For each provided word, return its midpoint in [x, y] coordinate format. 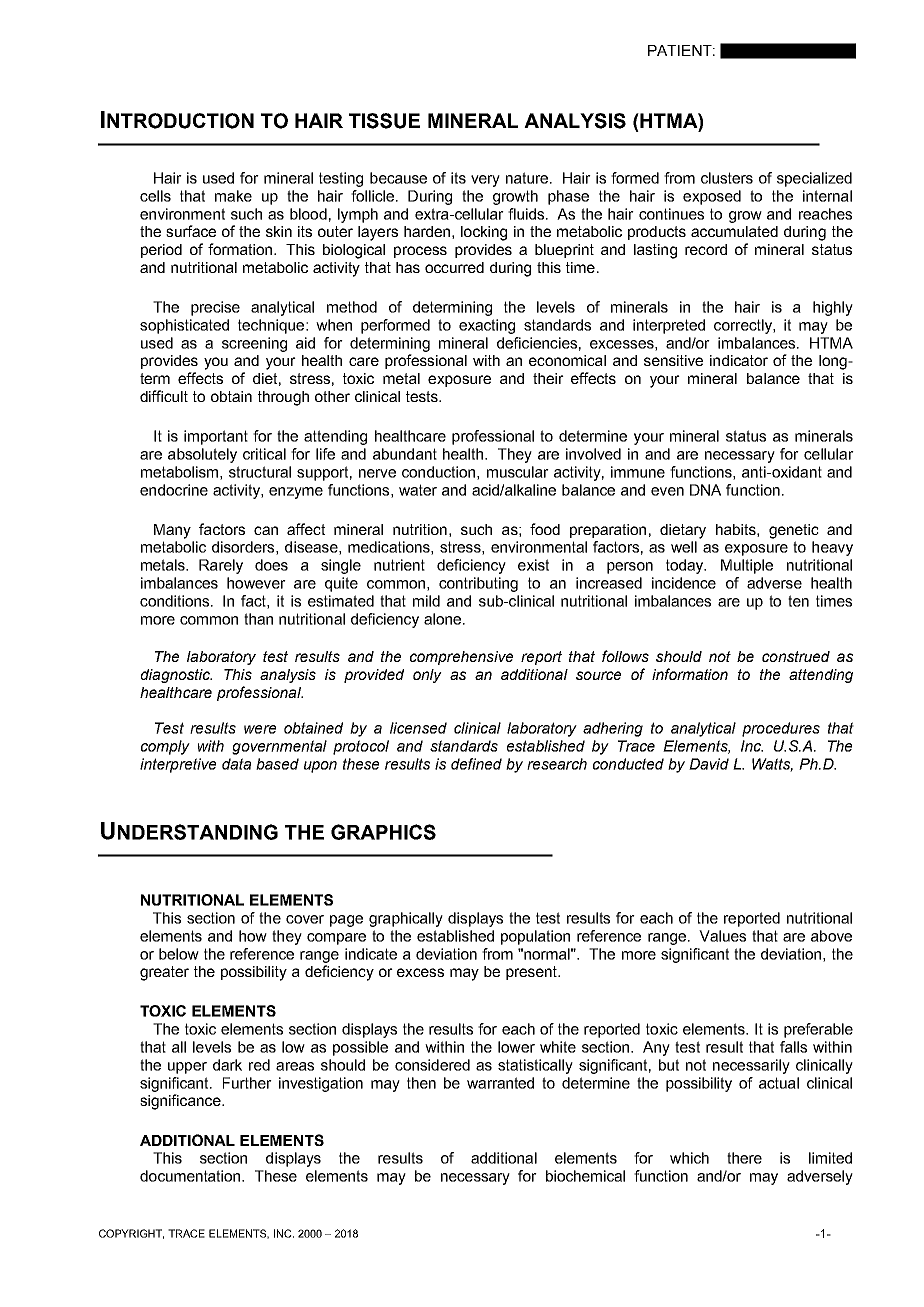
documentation [191, 1176]
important [216, 437]
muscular [518, 472]
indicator [739, 360]
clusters [727, 178]
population [535, 937]
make [233, 196]
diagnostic [176, 676]
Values [722, 936]
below [179, 954]
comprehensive [461, 658]
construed [796, 656]
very [485, 181]
